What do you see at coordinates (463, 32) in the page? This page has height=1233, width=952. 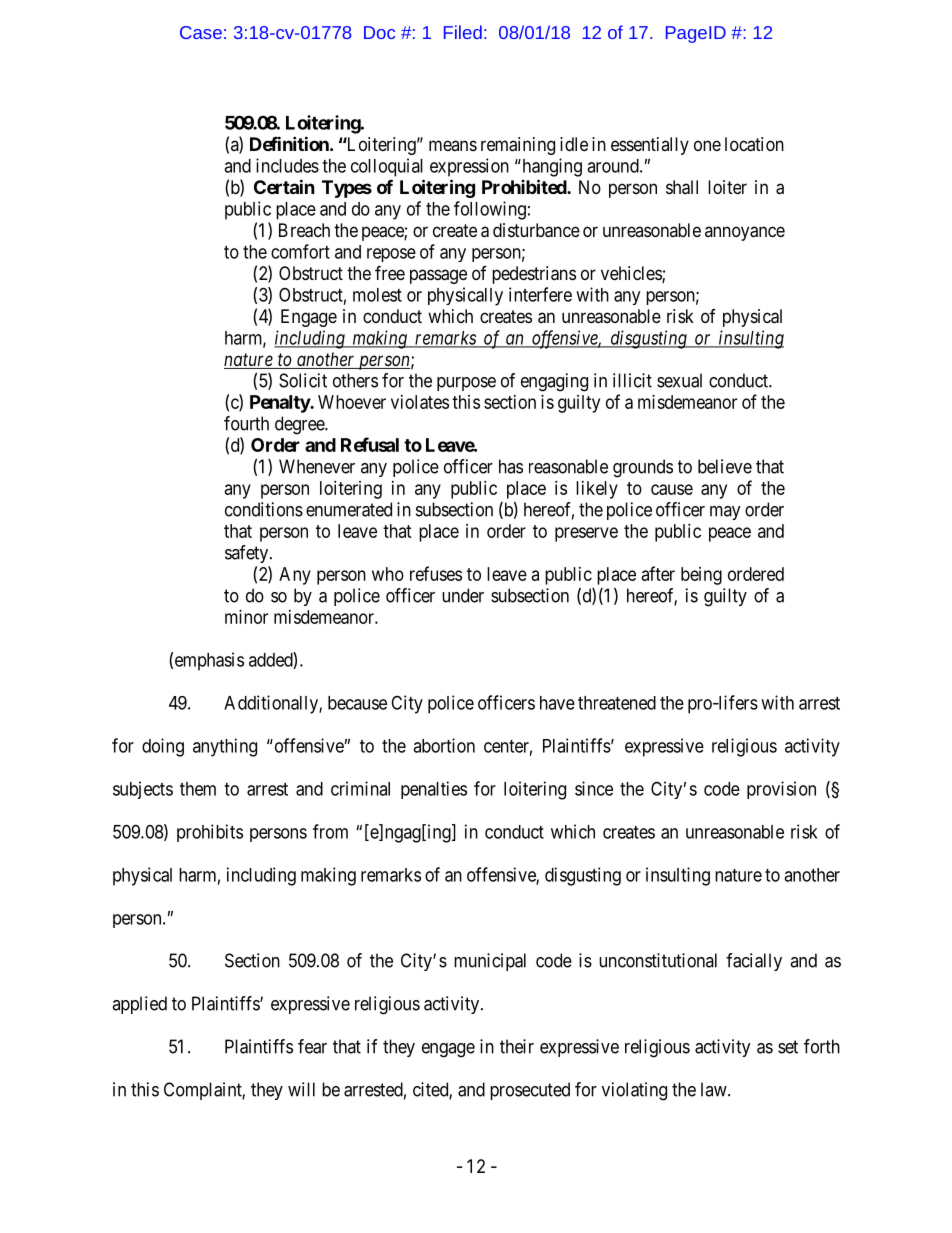 I see `Filed` at bounding box center [463, 32].
